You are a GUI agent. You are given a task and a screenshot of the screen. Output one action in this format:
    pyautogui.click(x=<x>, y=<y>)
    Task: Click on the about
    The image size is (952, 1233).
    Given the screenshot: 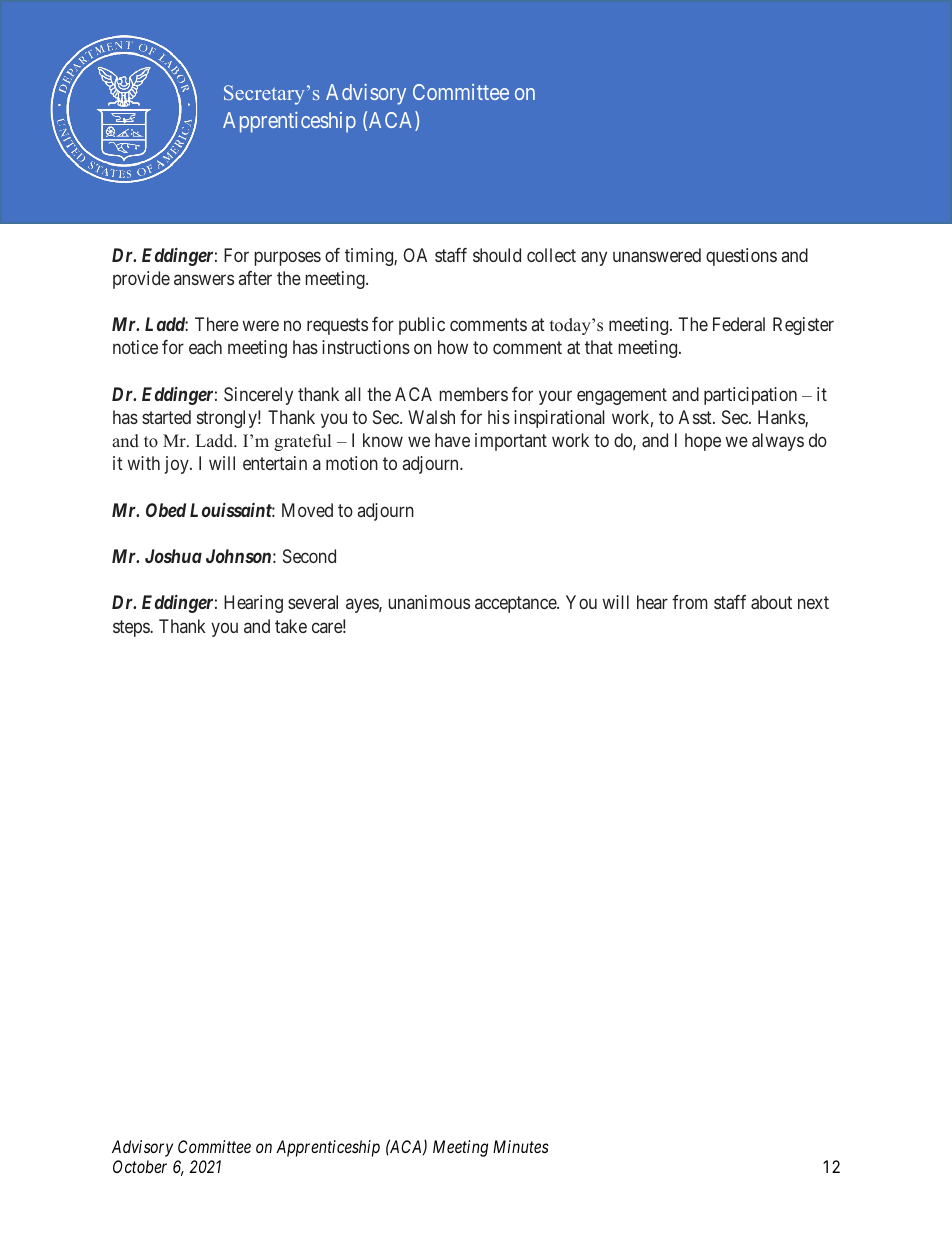 What is the action you would take?
    pyautogui.click(x=771, y=602)
